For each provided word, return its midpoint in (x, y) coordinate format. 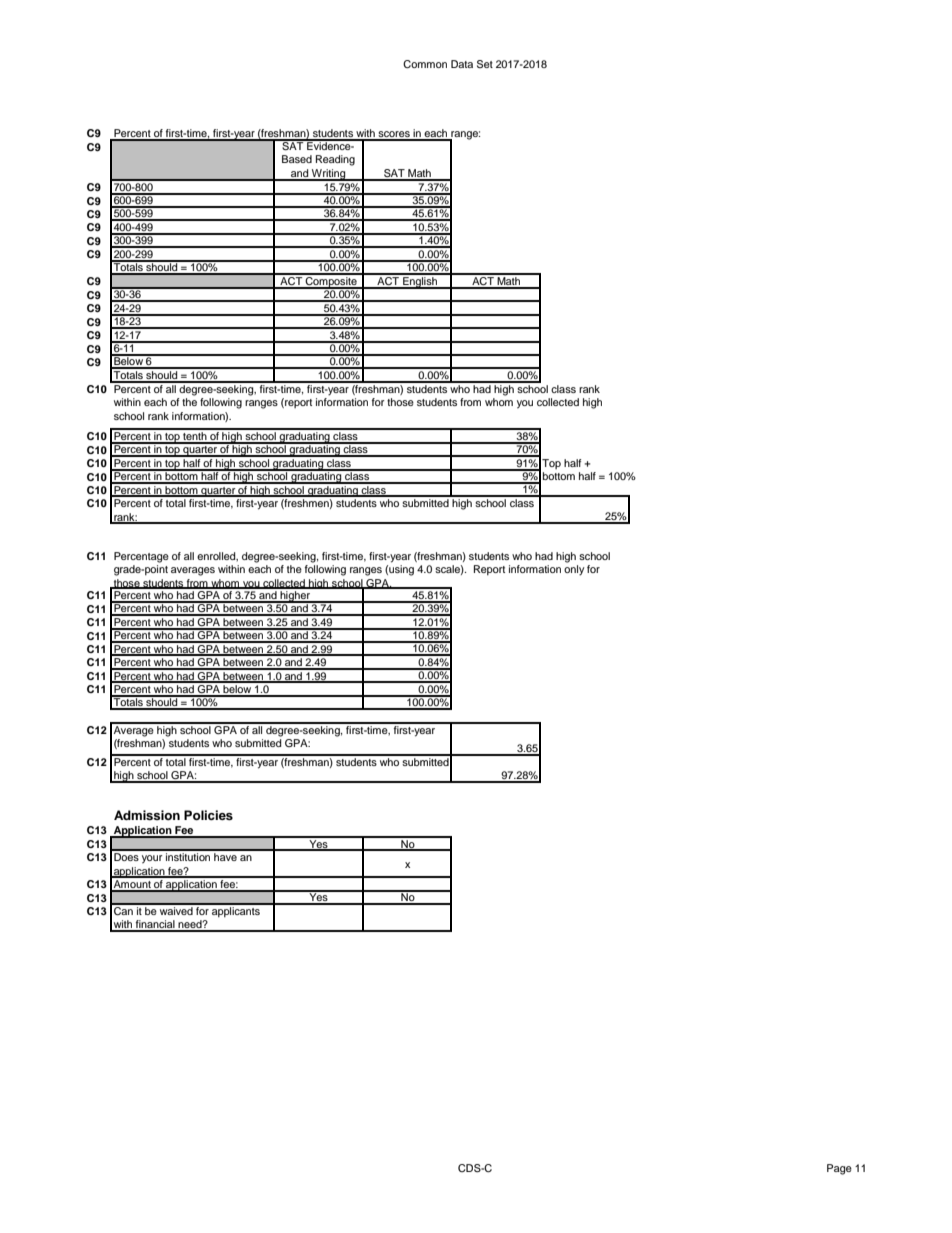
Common (425, 64)
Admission (147, 815)
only (574, 570)
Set (485, 64)
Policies (208, 815)
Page (839, 1169)
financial (155, 925)
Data (462, 64)
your (152, 859)
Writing (329, 175)
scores (394, 135)
